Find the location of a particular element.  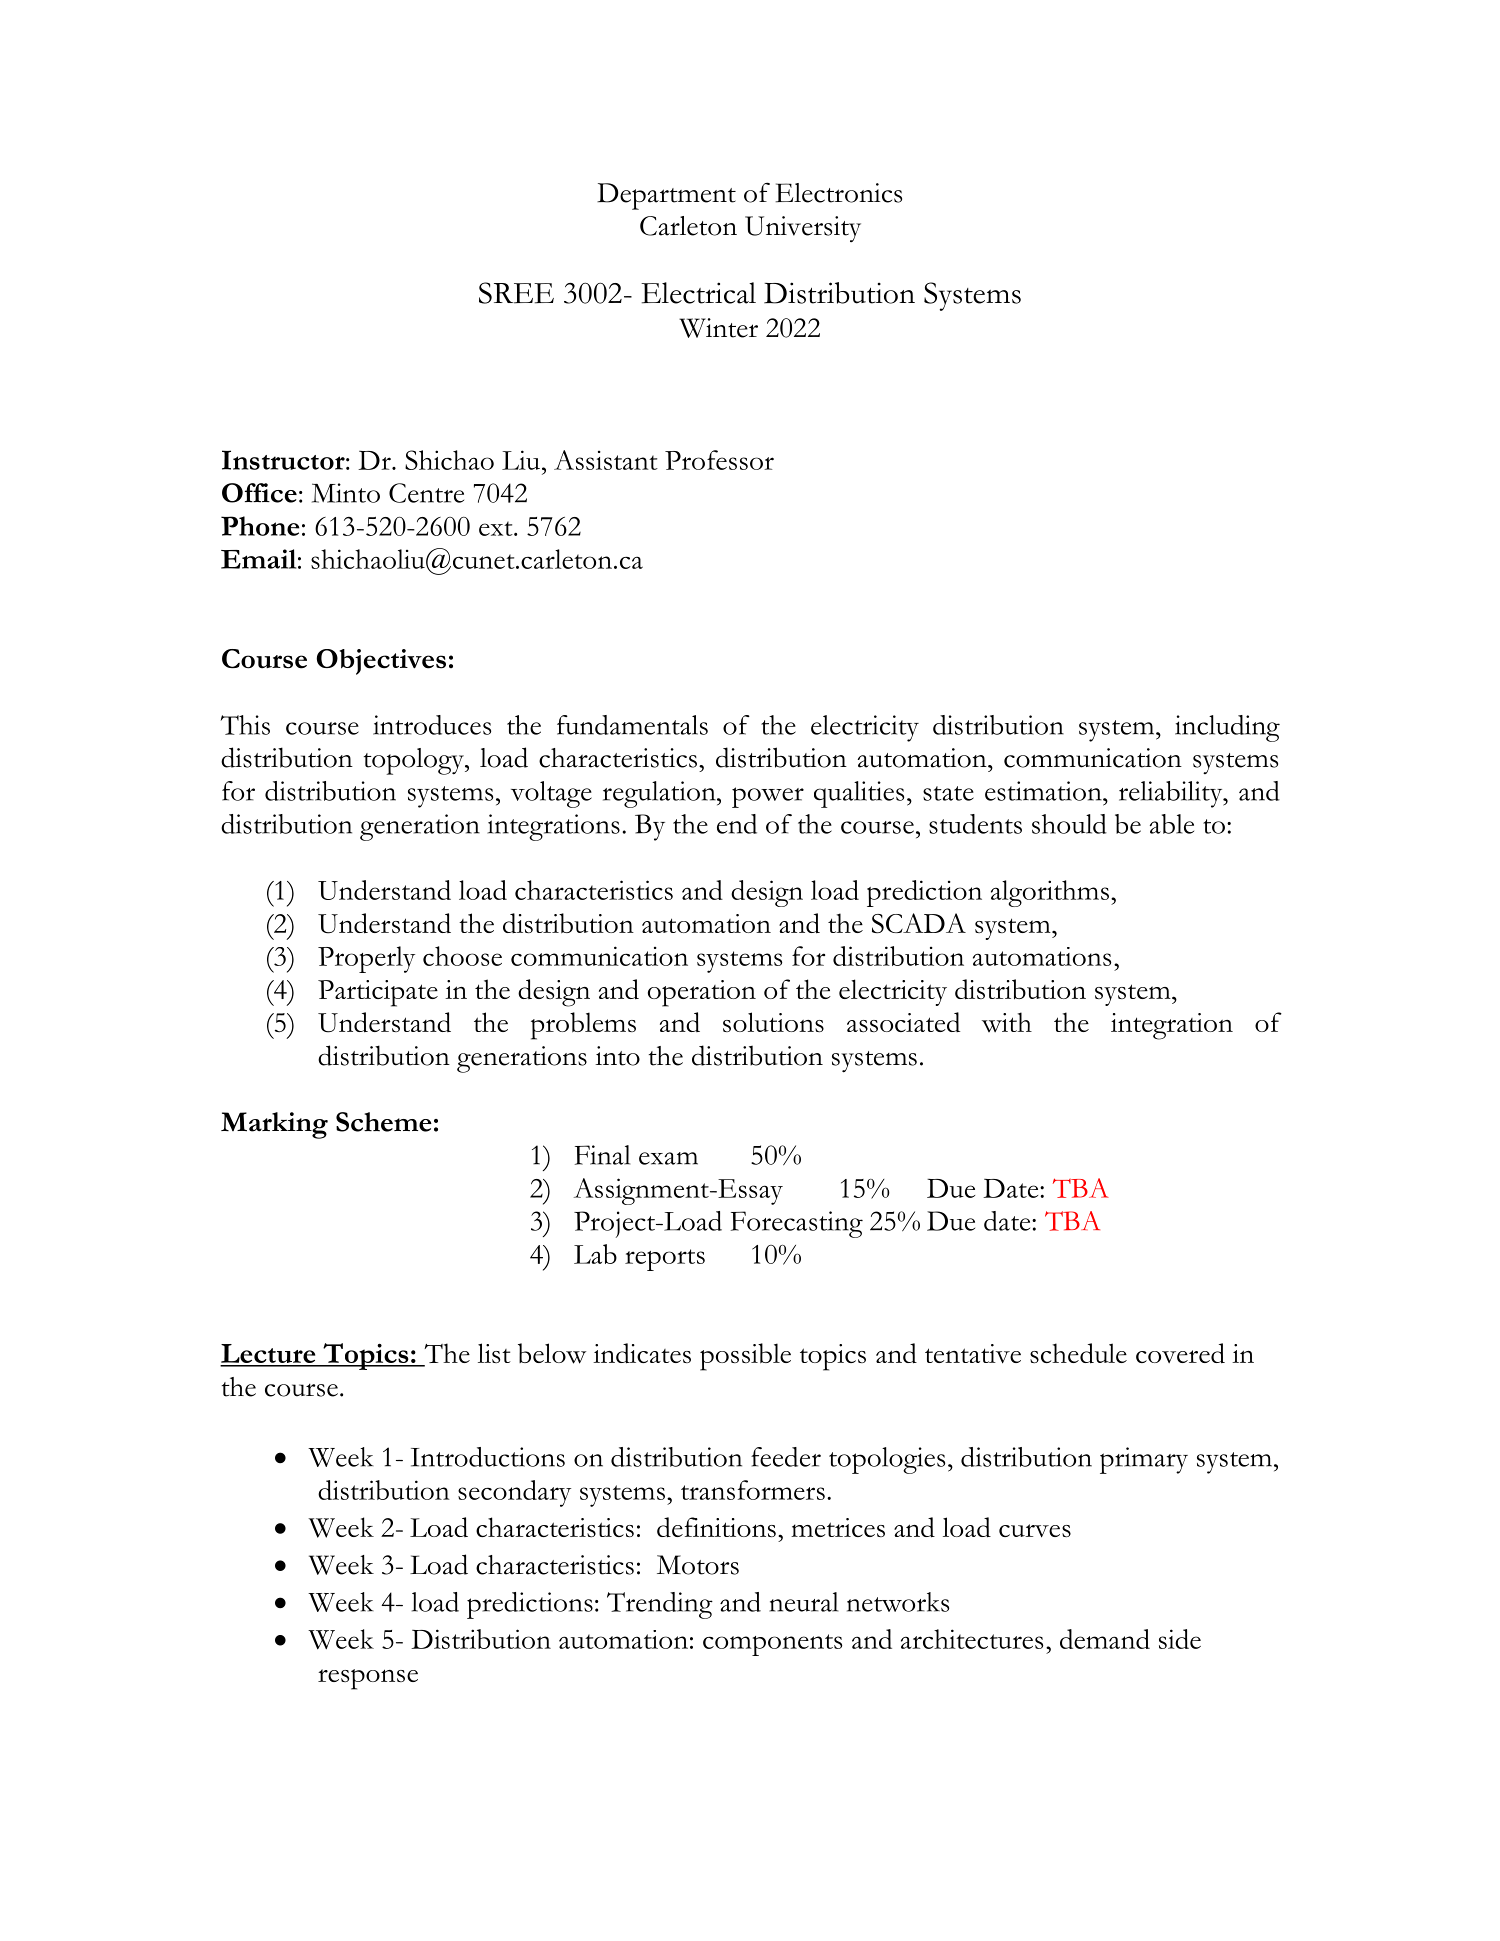

demand is located at coordinates (1105, 1639).
